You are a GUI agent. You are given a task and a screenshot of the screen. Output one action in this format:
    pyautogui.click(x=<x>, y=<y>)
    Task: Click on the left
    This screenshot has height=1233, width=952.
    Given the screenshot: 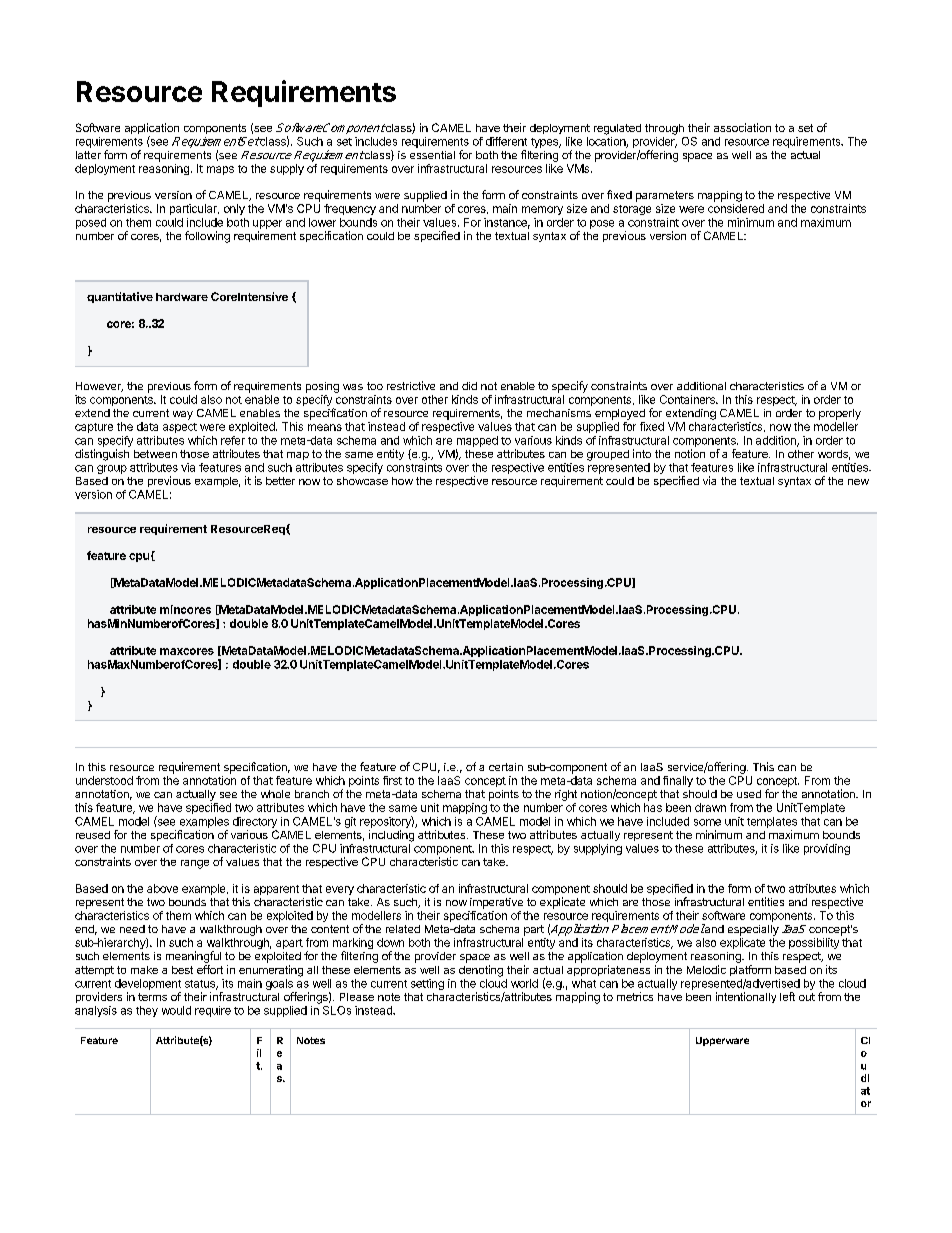 What is the action you would take?
    pyautogui.click(x=787, y=996)
